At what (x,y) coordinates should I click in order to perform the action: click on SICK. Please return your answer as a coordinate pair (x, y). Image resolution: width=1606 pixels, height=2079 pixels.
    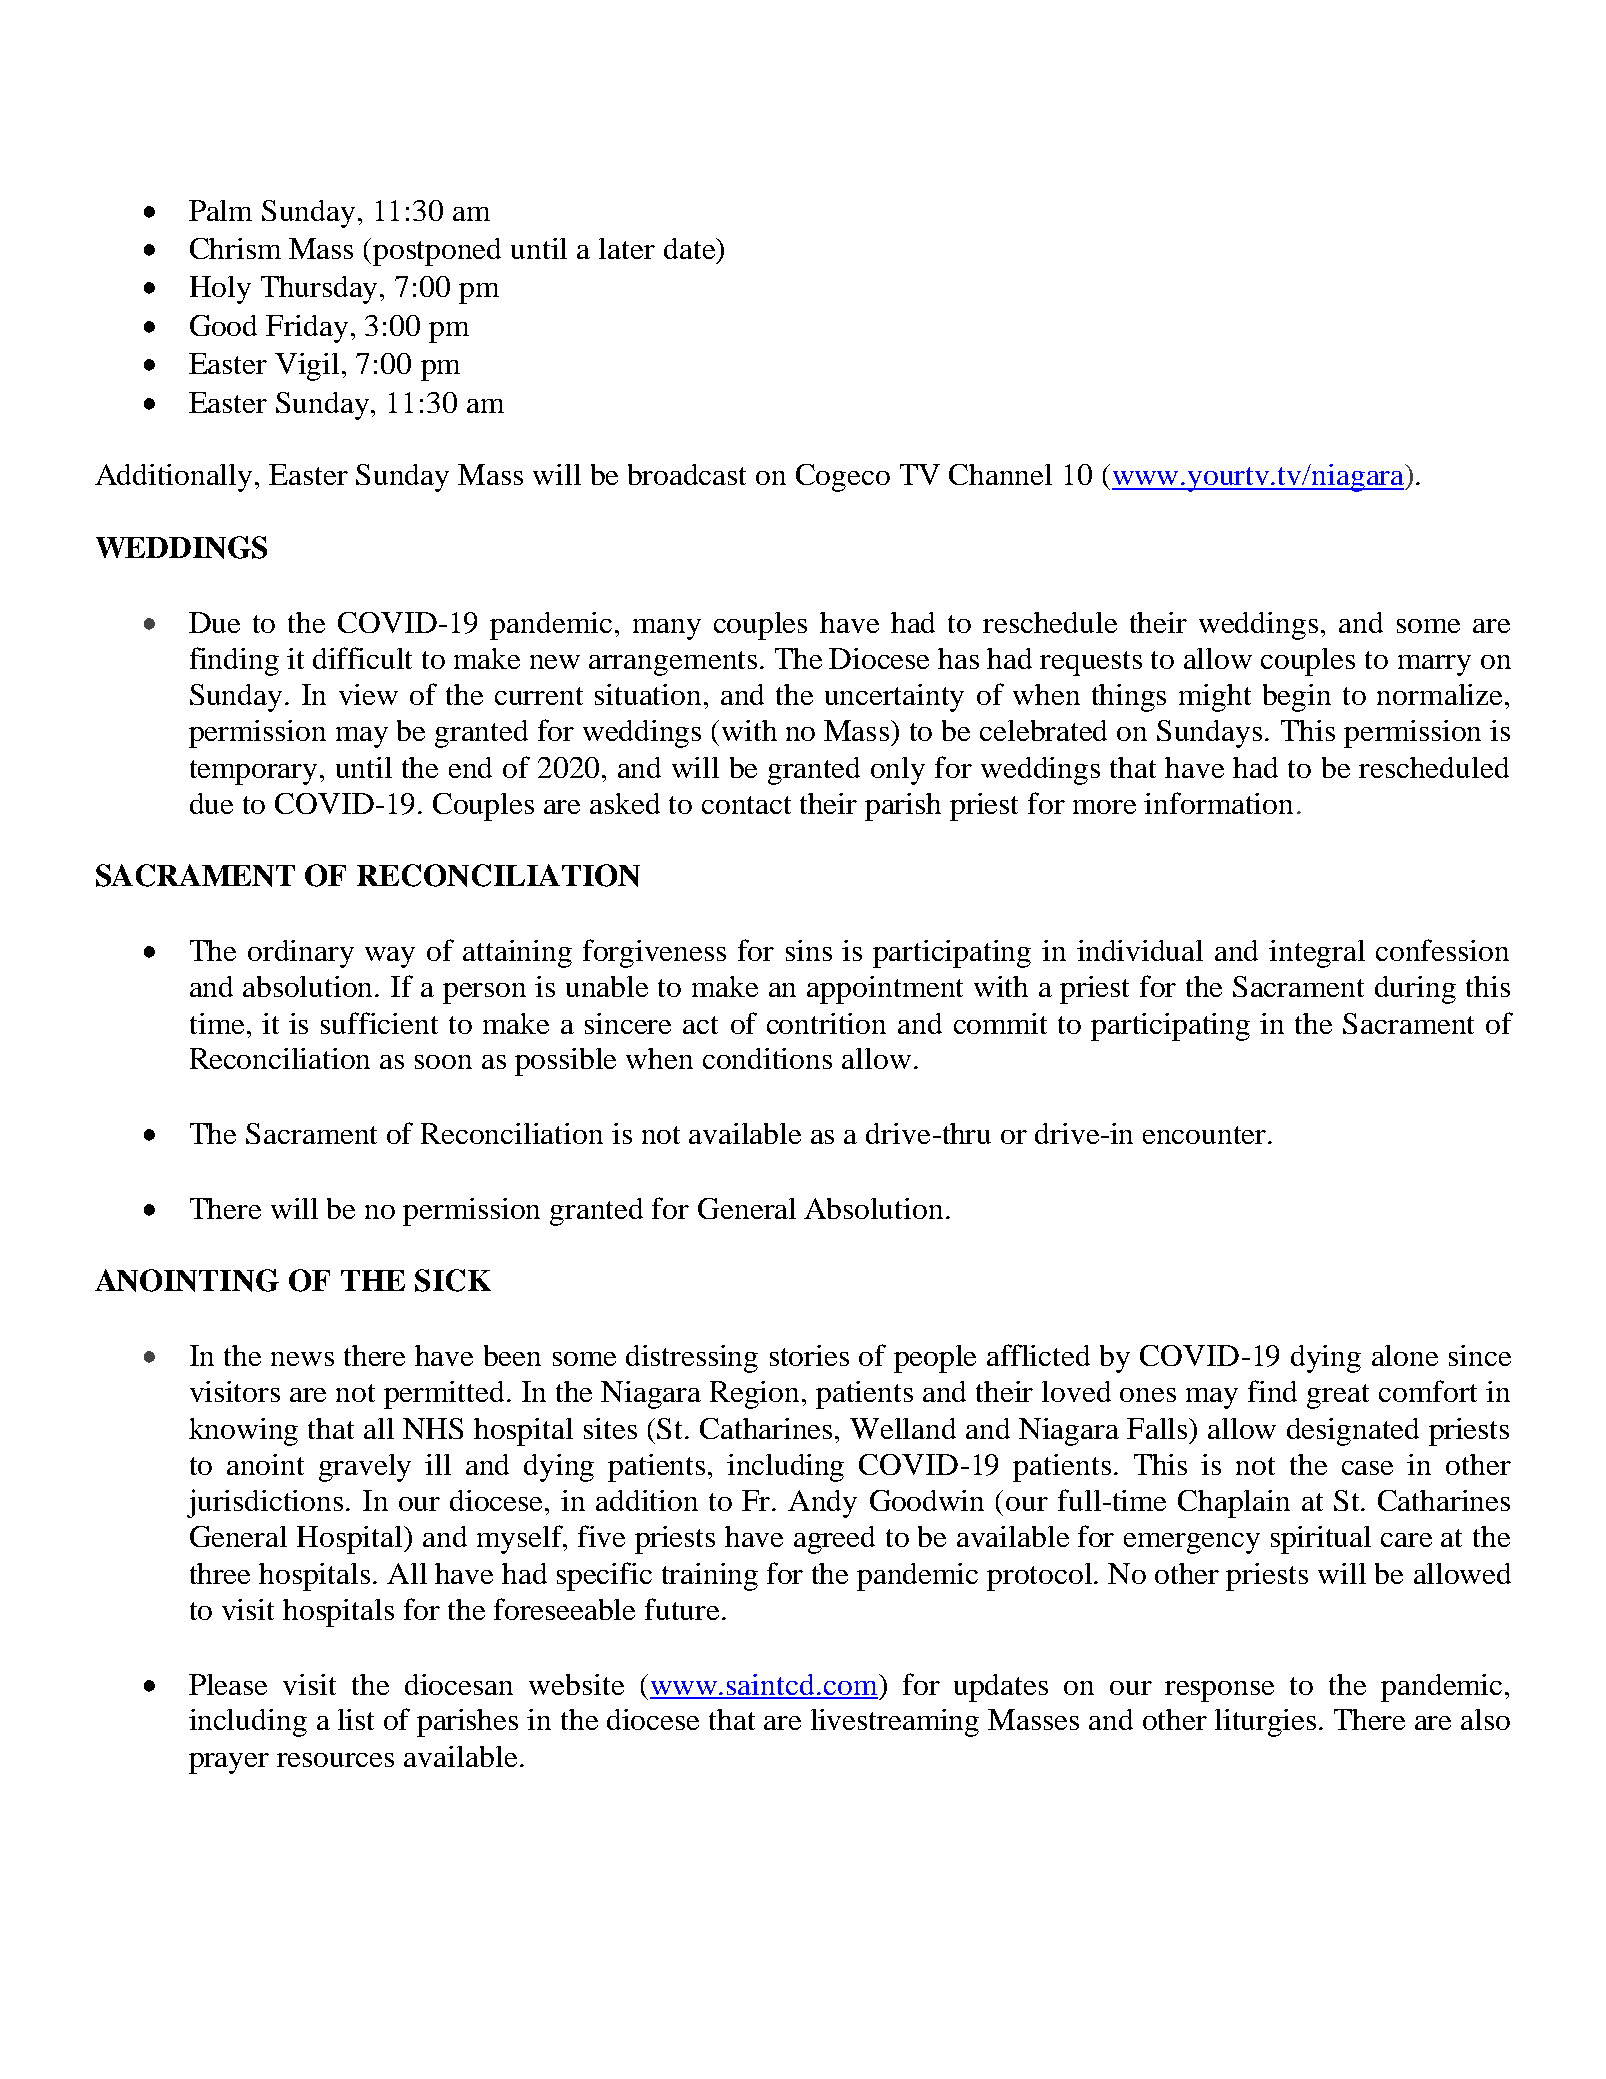
    Looking at the image, I should click on (453, 1280).
